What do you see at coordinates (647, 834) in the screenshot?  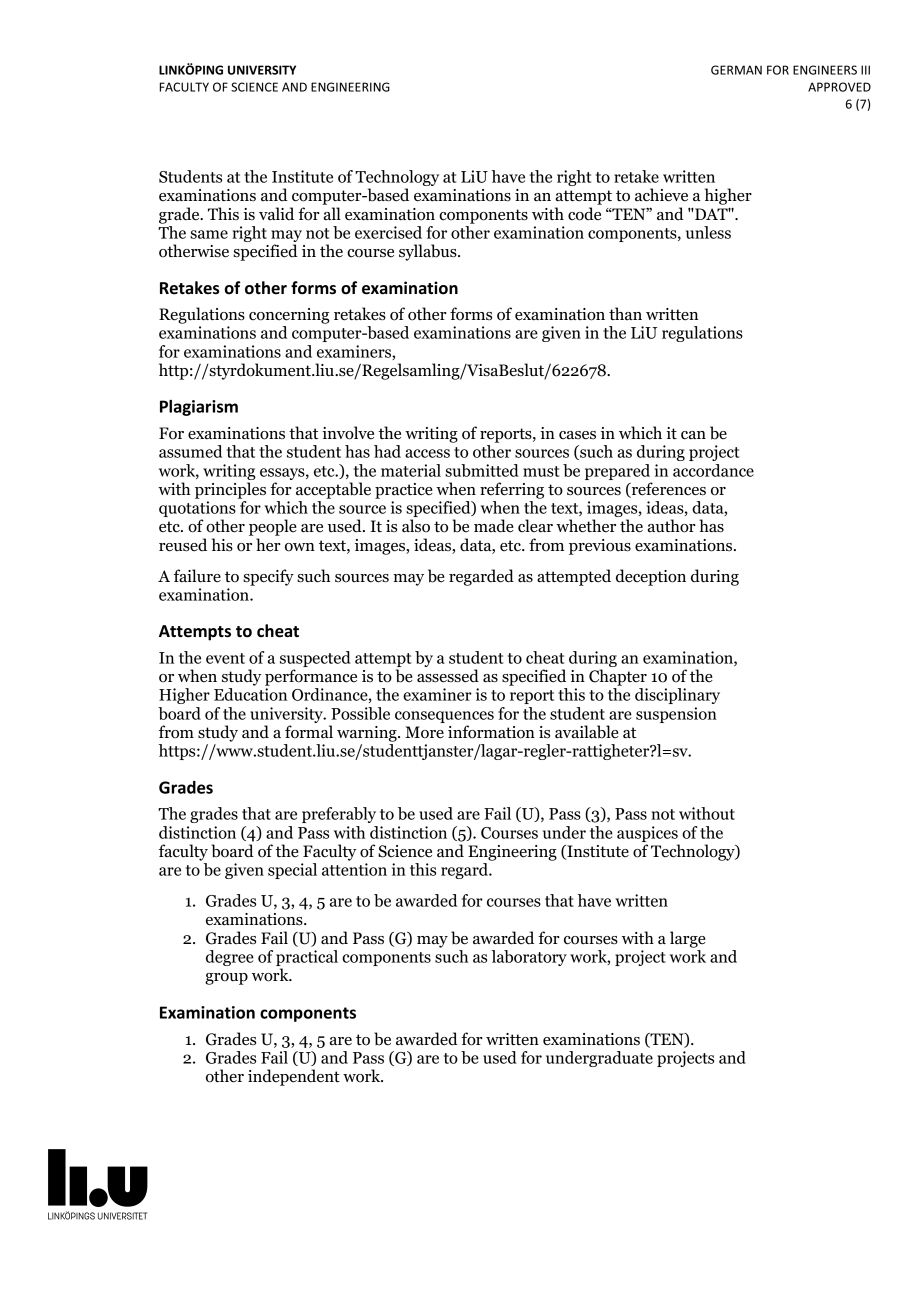 I see `auspices` at bounding box center [647, 834].
